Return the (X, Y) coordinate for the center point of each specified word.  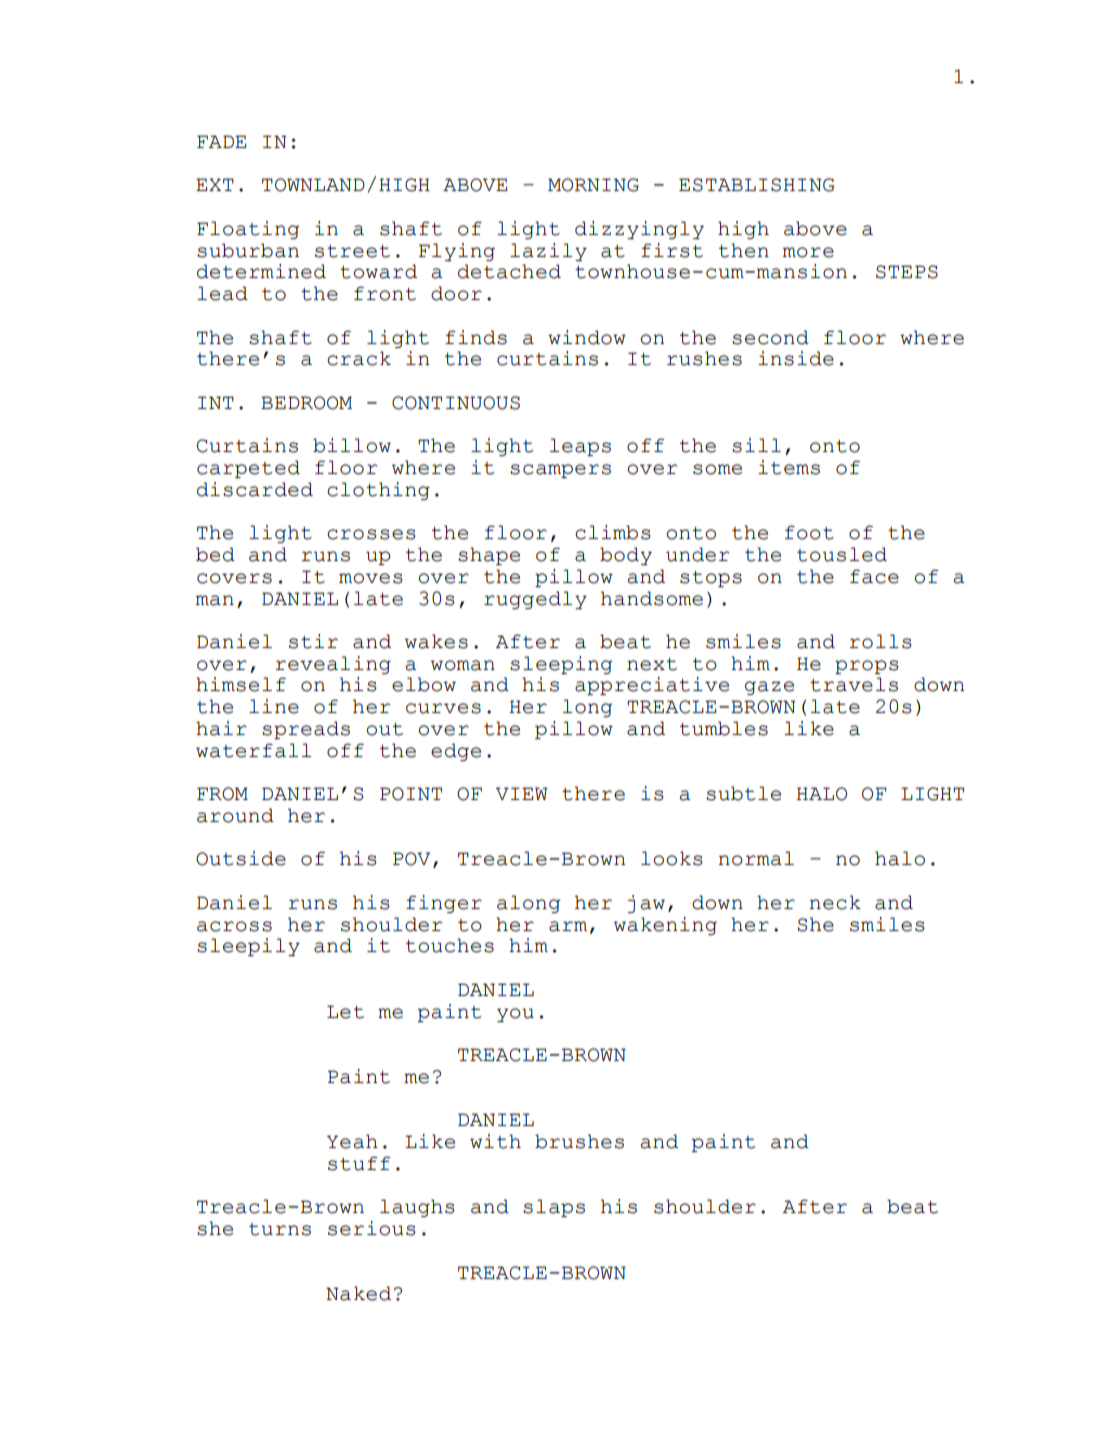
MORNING (593, 185)
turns (280, 1229)
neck (835, 902)
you (515, 1015)
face (874, 576)
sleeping (561, 665)
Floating (248, 230)
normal (756, 858)
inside (796, 358)
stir (313, 641)
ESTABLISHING (756, 185)
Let (345, 1012)
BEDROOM (306, 403)
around (235, 815)
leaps (580, 447)
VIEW (522, 793)
